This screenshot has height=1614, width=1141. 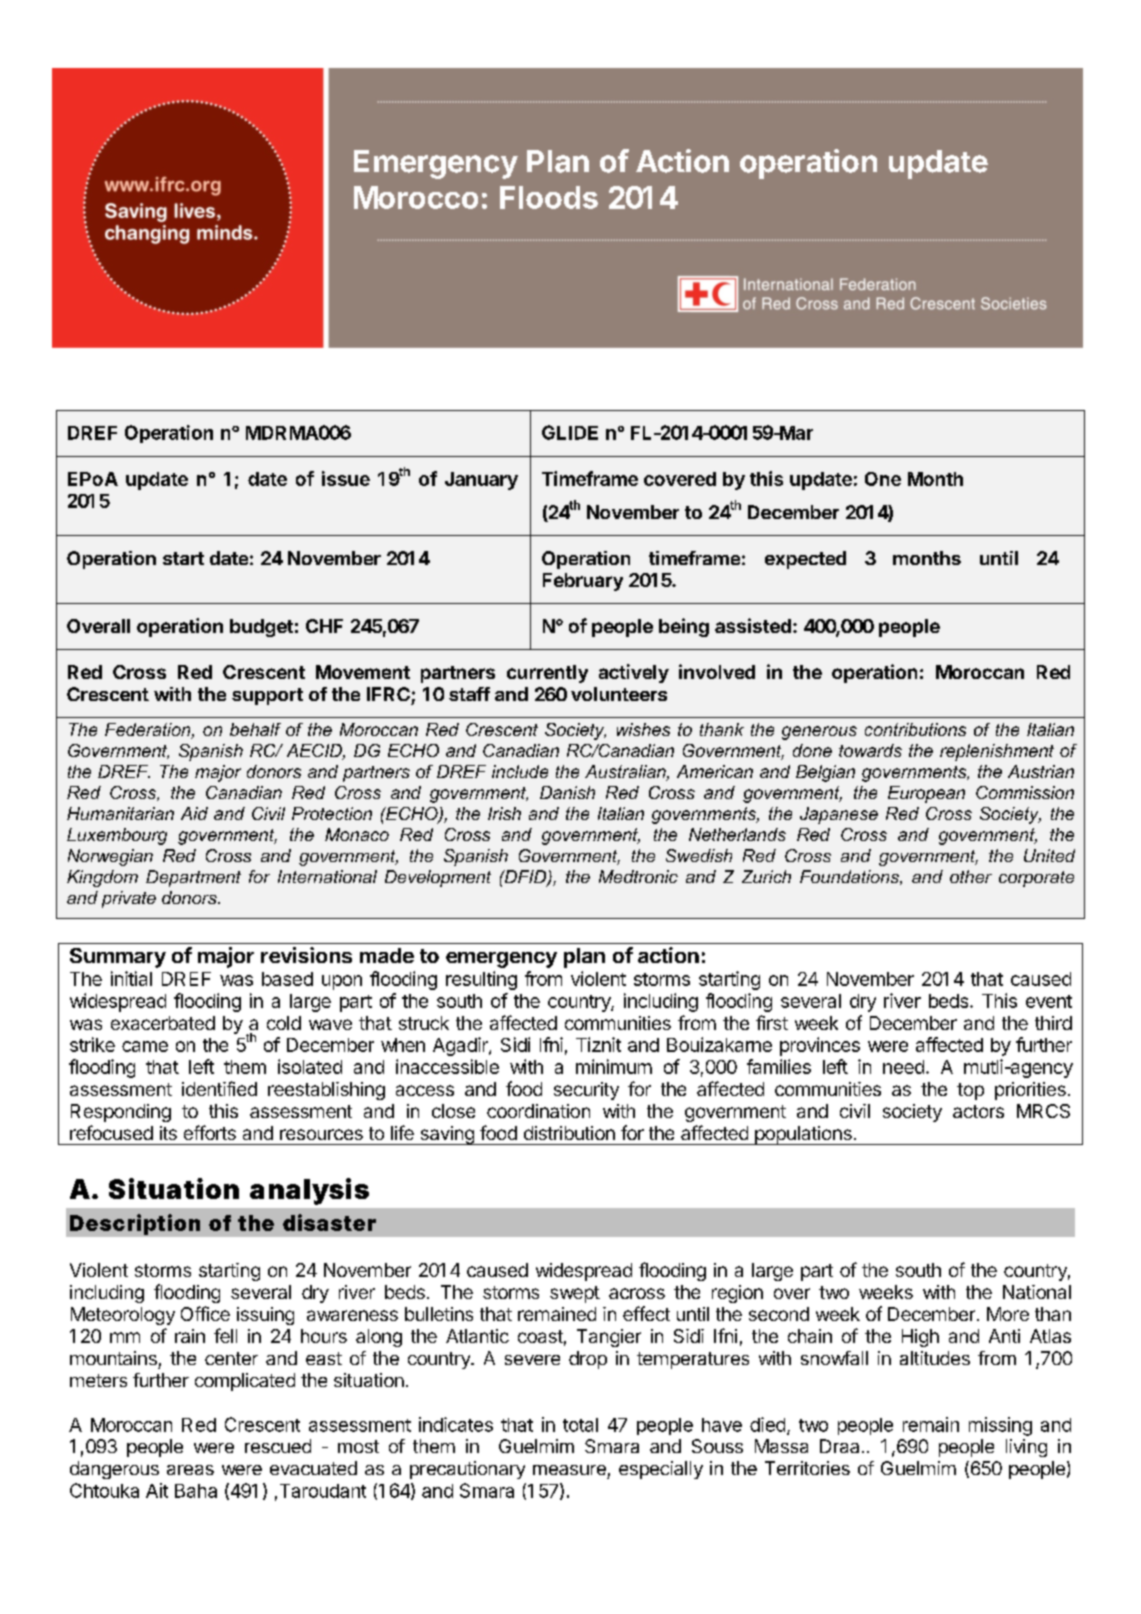 I want to click on need, so click(x=903, y=1067).
